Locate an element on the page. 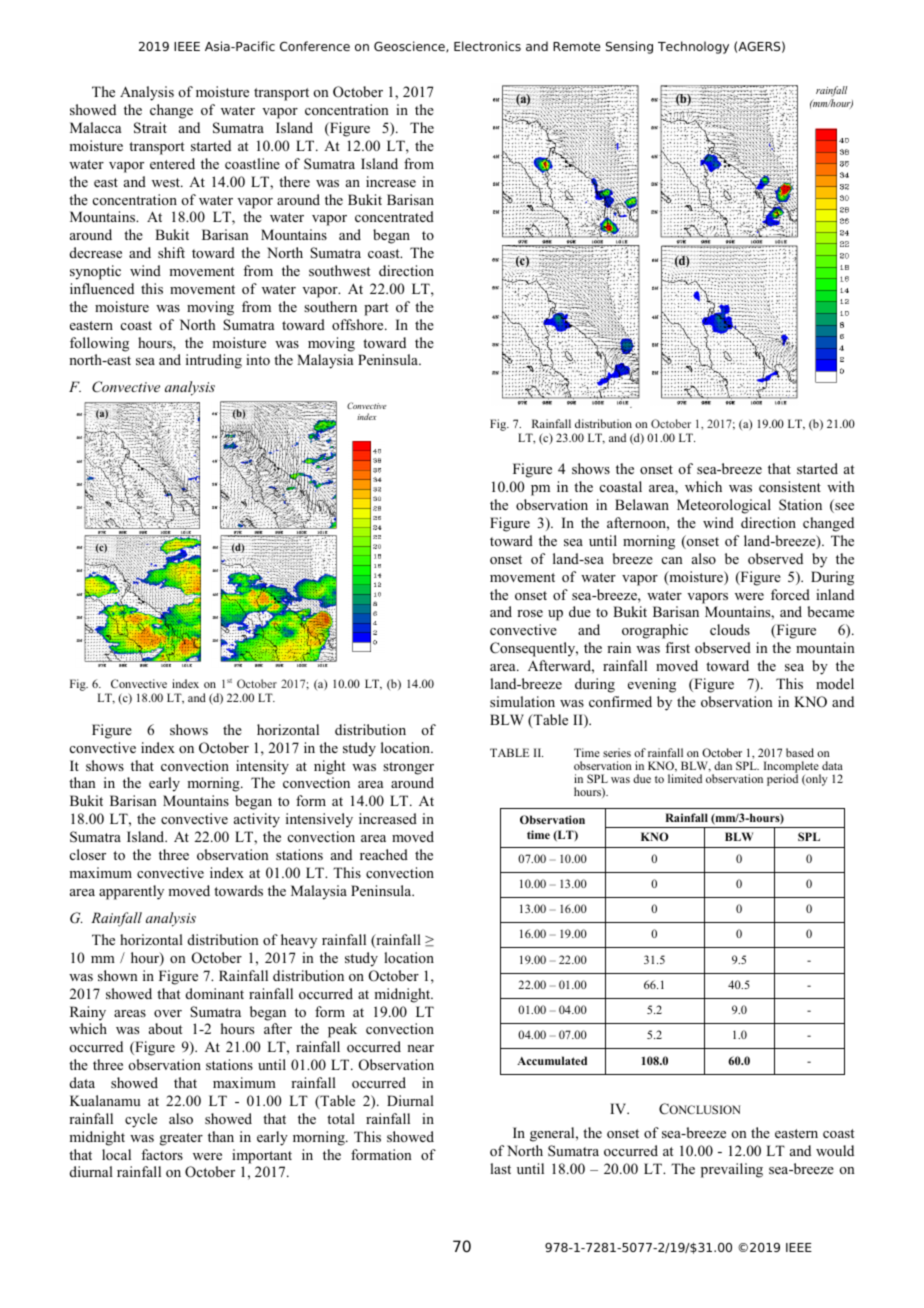  period is located at coordinates (782, 779).
